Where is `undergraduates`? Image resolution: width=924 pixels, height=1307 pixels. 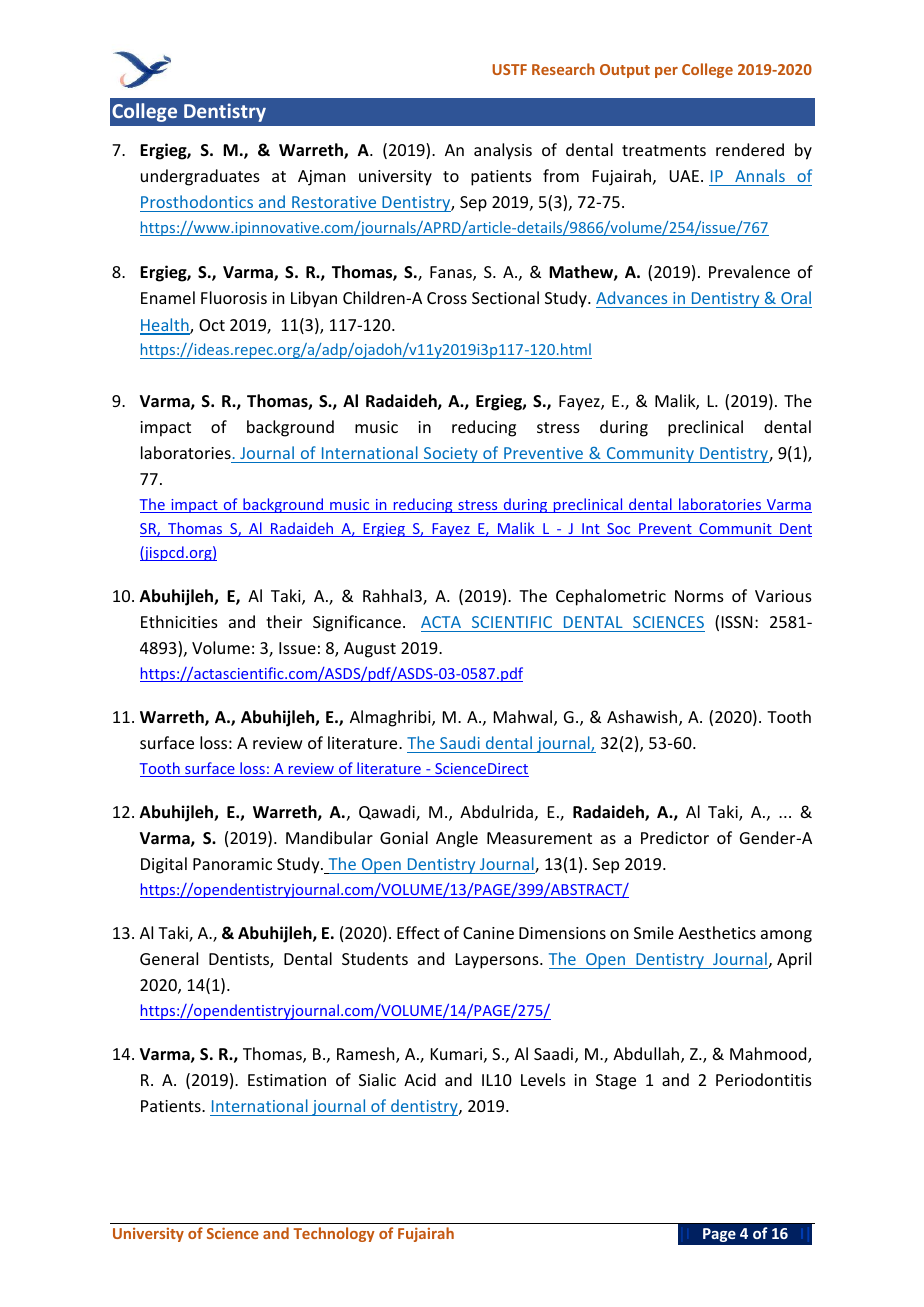 undergraduates is located at coordinates (200, 177).
